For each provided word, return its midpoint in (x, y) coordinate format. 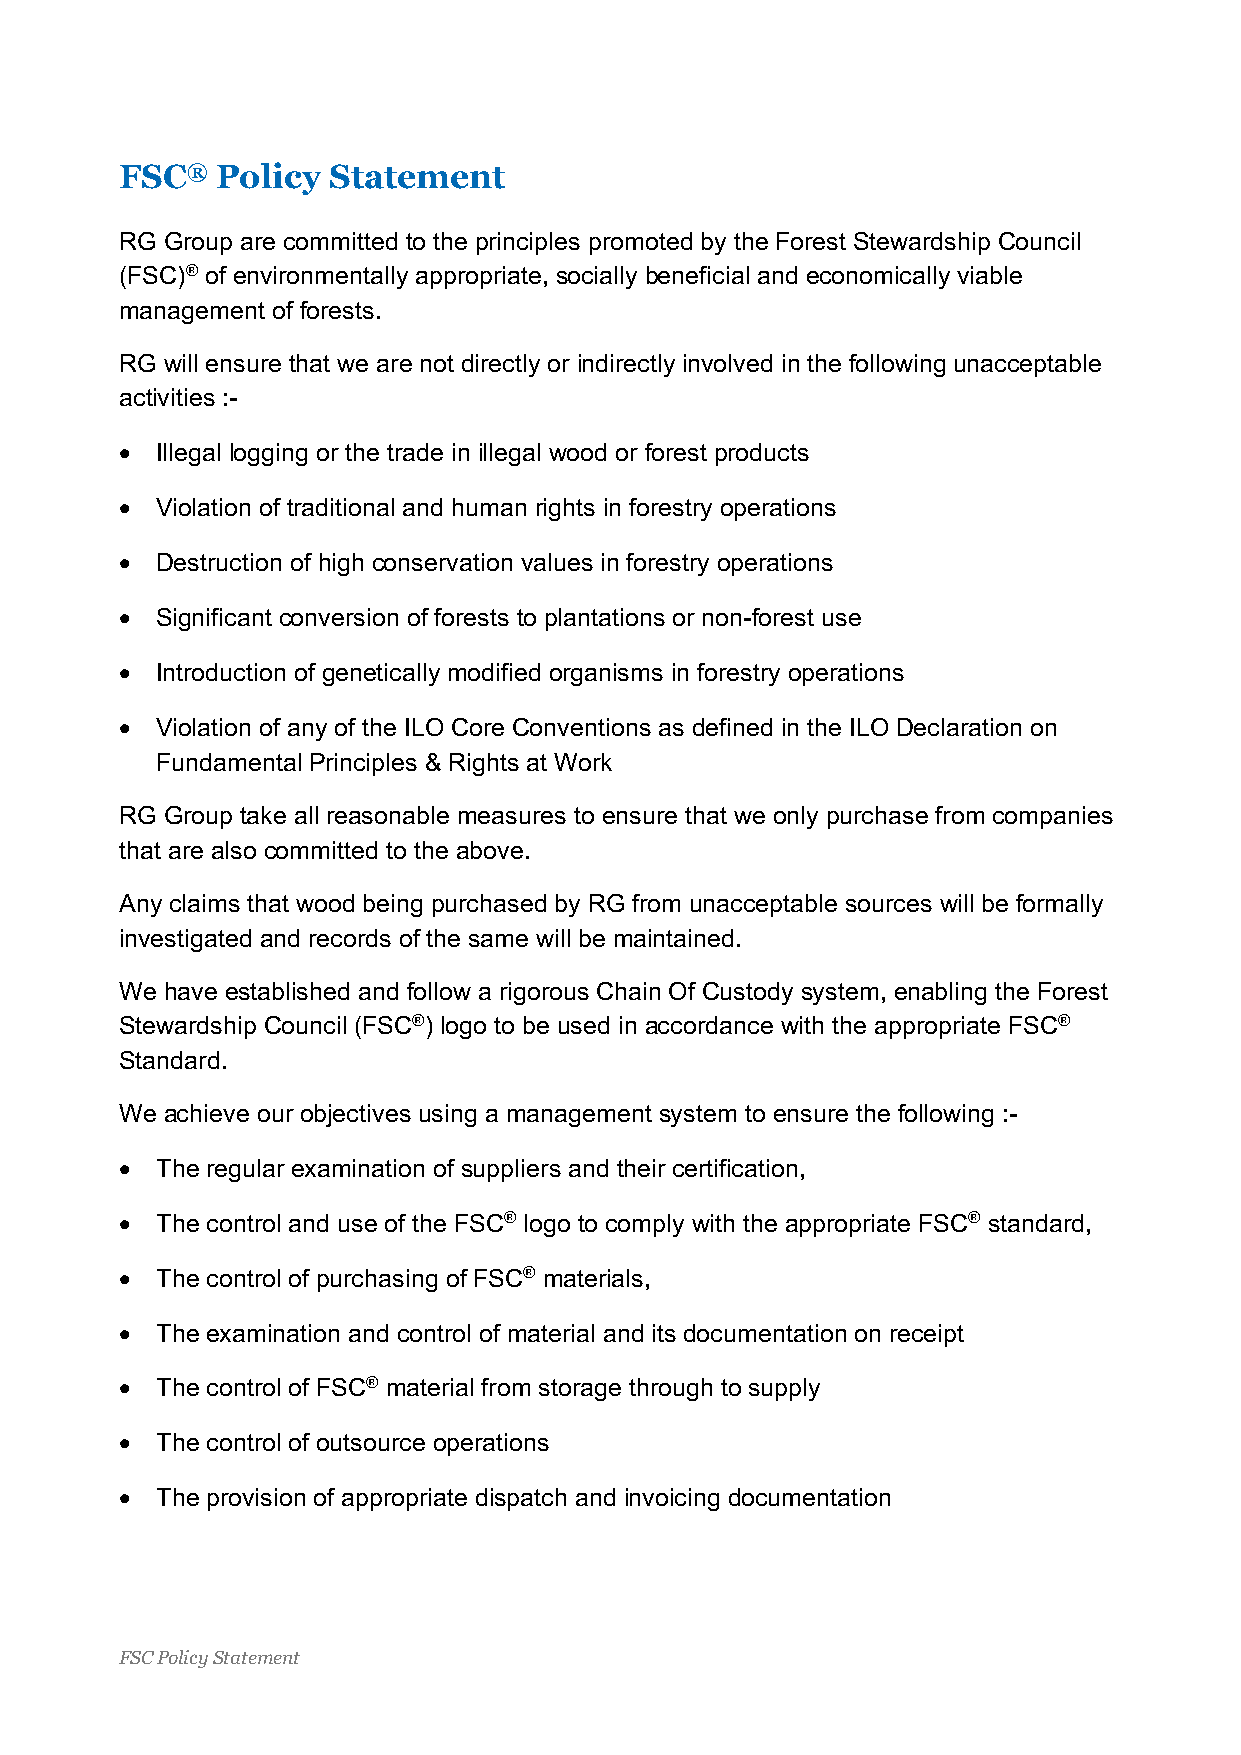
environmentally (321, 277)
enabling (940, 993)
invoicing (672, 1499)
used (584, 1025)
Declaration (959, 727)
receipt (927, 1335)
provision (256, 1499)
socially (597, 277)
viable (989, 275)
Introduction (221, 672)
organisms (606, 674)
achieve (207, 1113)
